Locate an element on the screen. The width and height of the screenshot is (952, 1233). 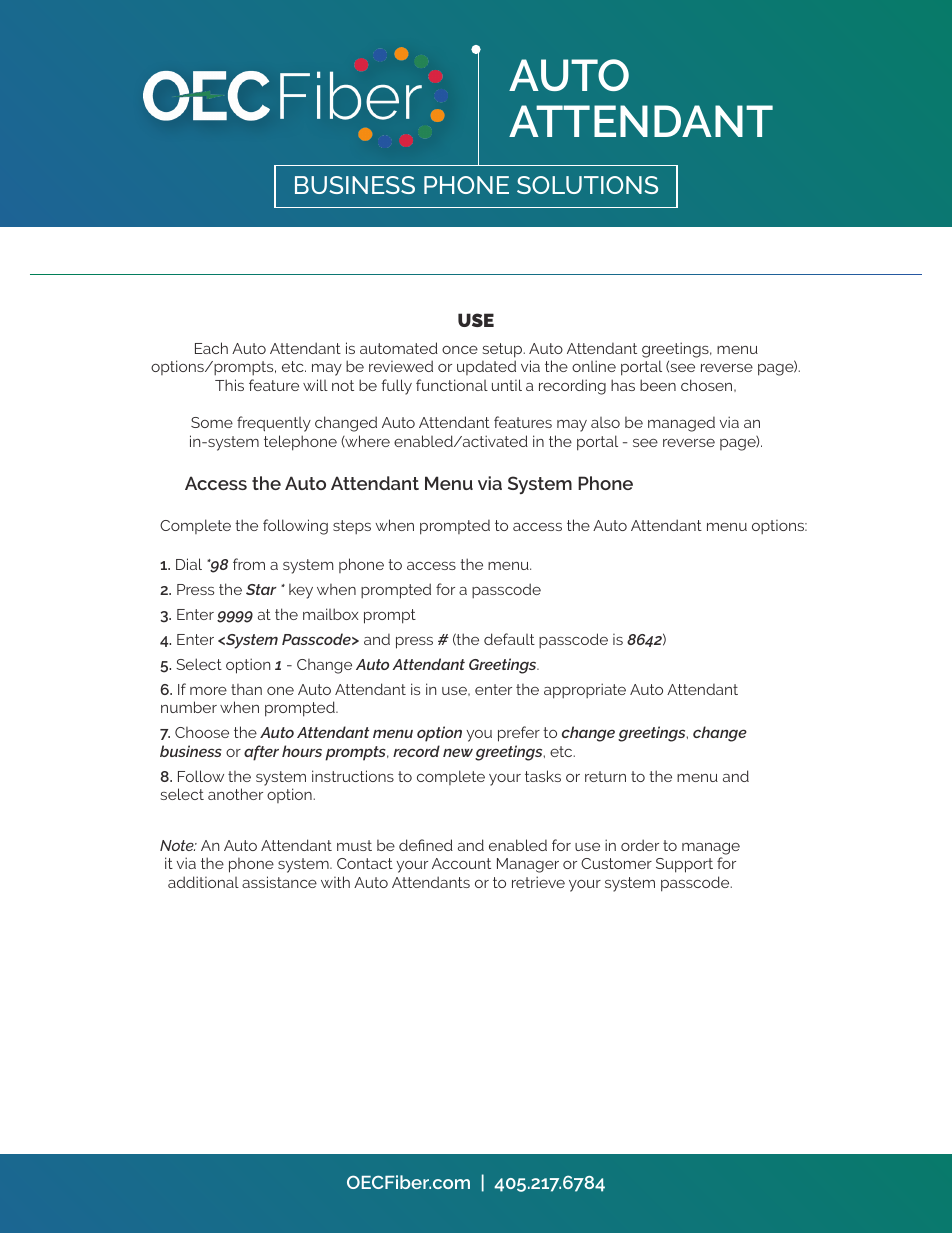
appropriate is located at coordinates (585, 691).
